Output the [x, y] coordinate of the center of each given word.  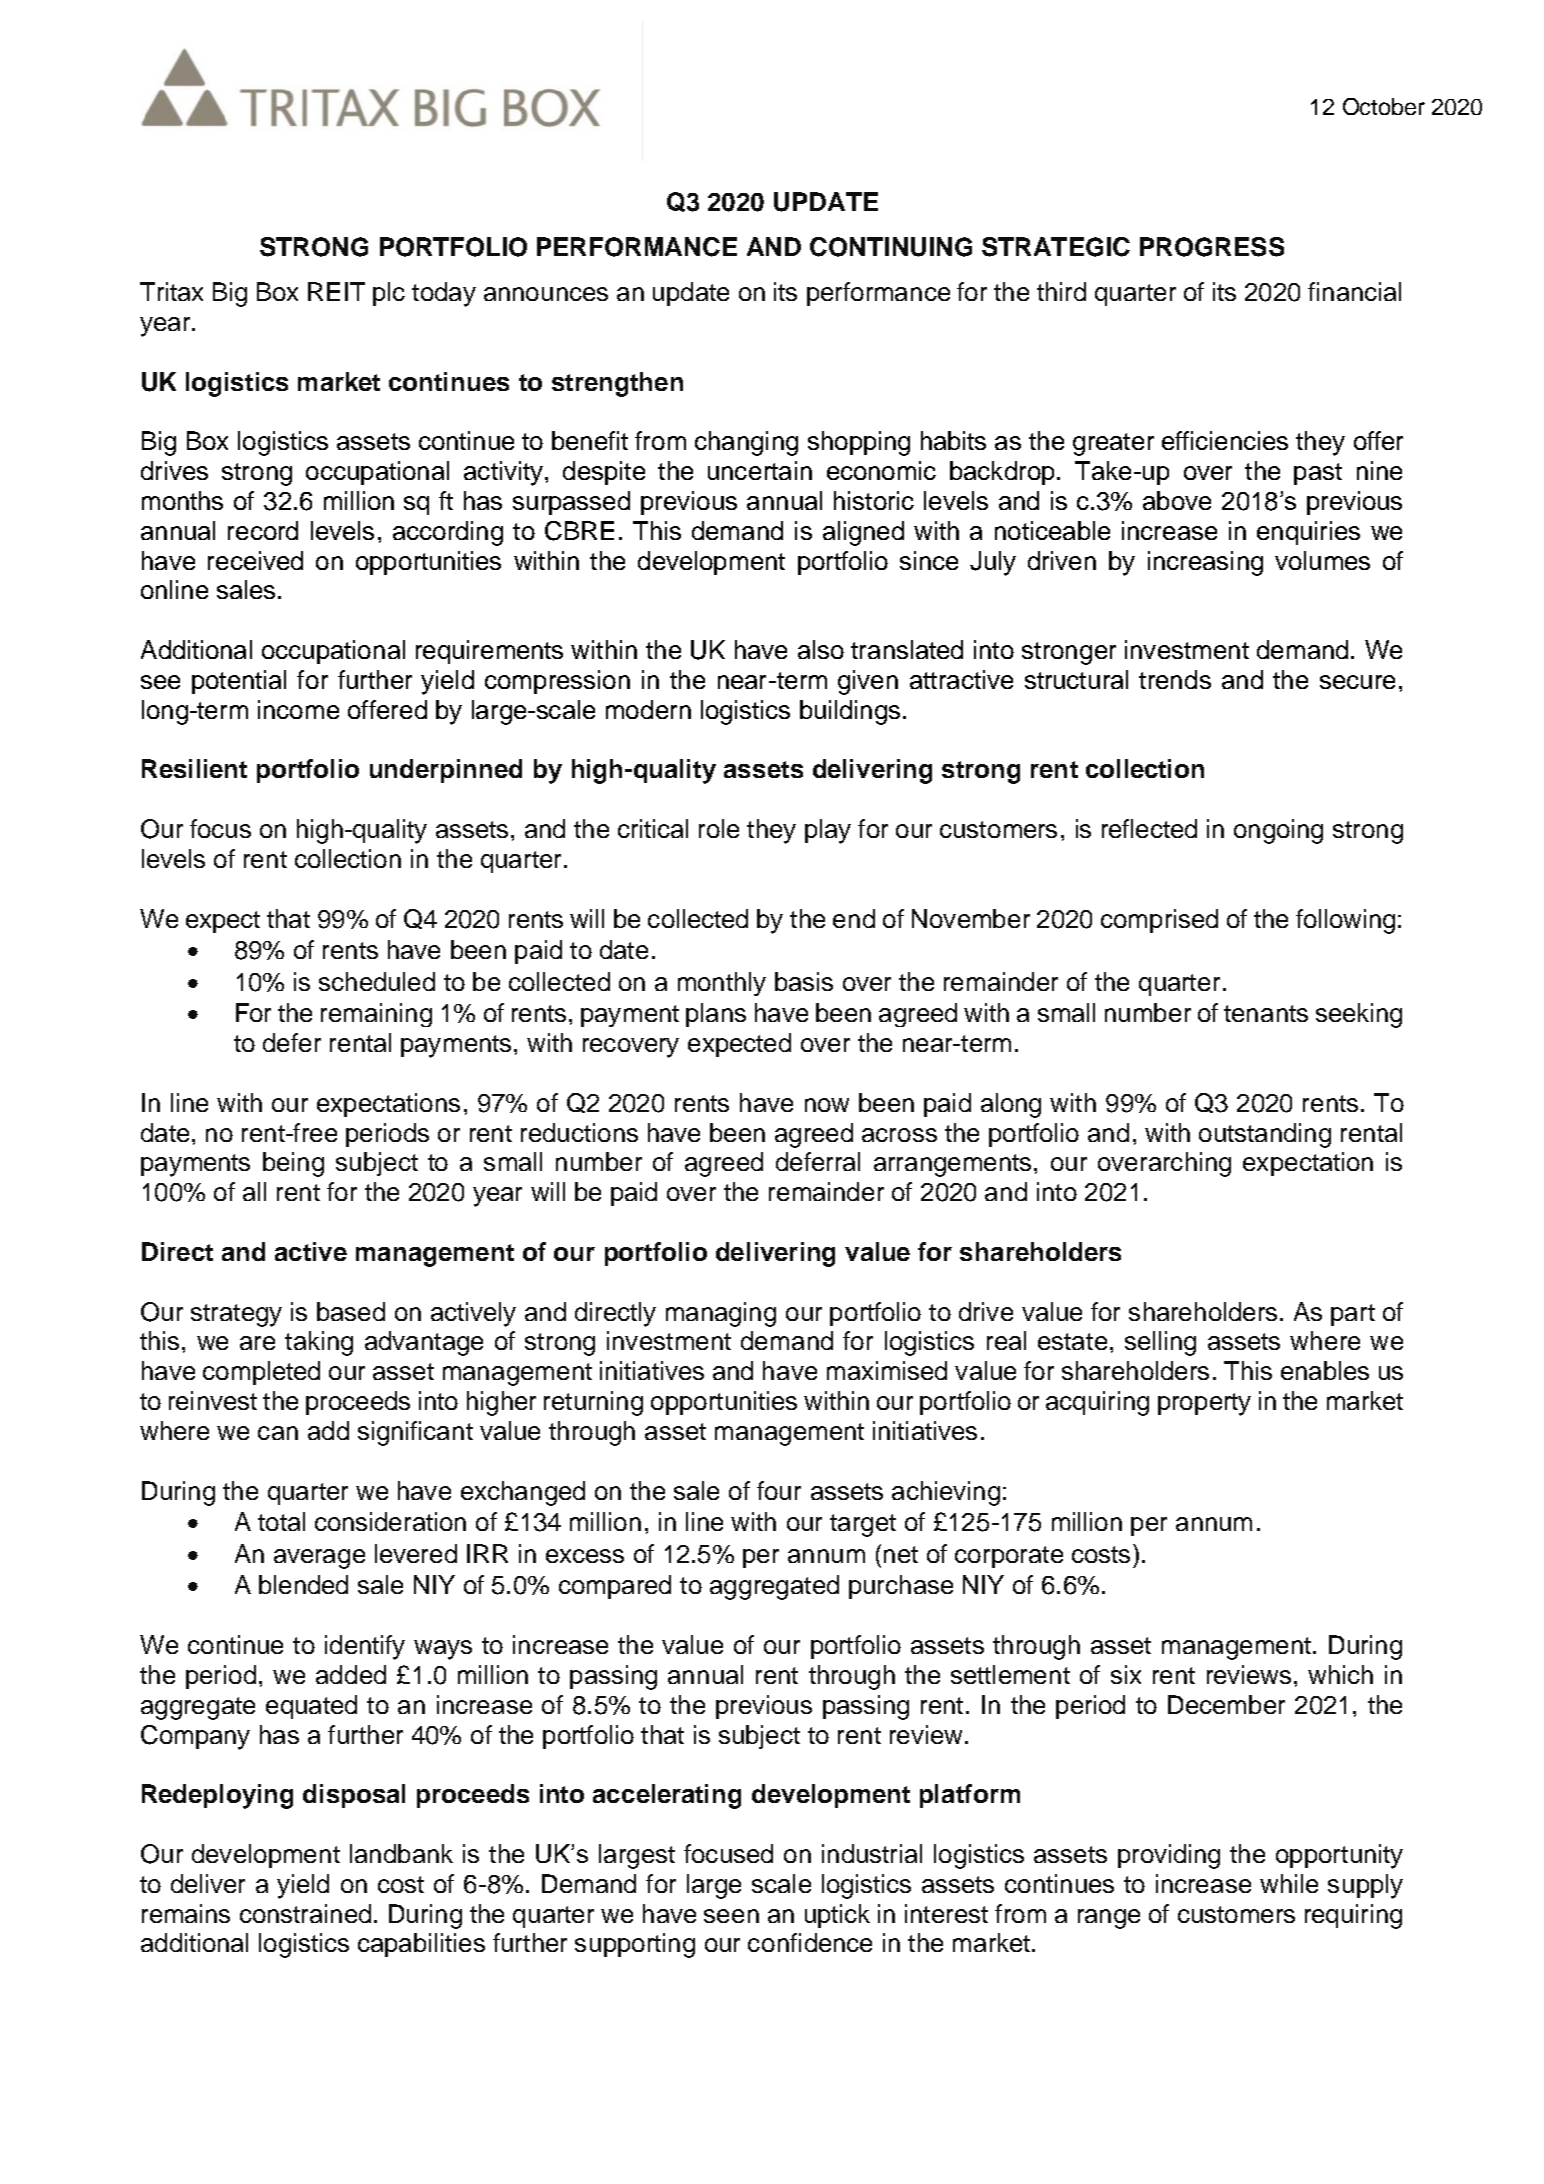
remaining [376, 1015]
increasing [1205, 563]
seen [731, 1916]
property [1204, 1404]
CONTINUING [891, 247]
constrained [305, 1913]
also [821, 649]
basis [804, 981]
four [779, 1490]
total [281, 1521]
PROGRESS [1212, 247]
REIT [336, 291]
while [1289, 1883]
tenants [1266, 1013]
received [255, 560]
